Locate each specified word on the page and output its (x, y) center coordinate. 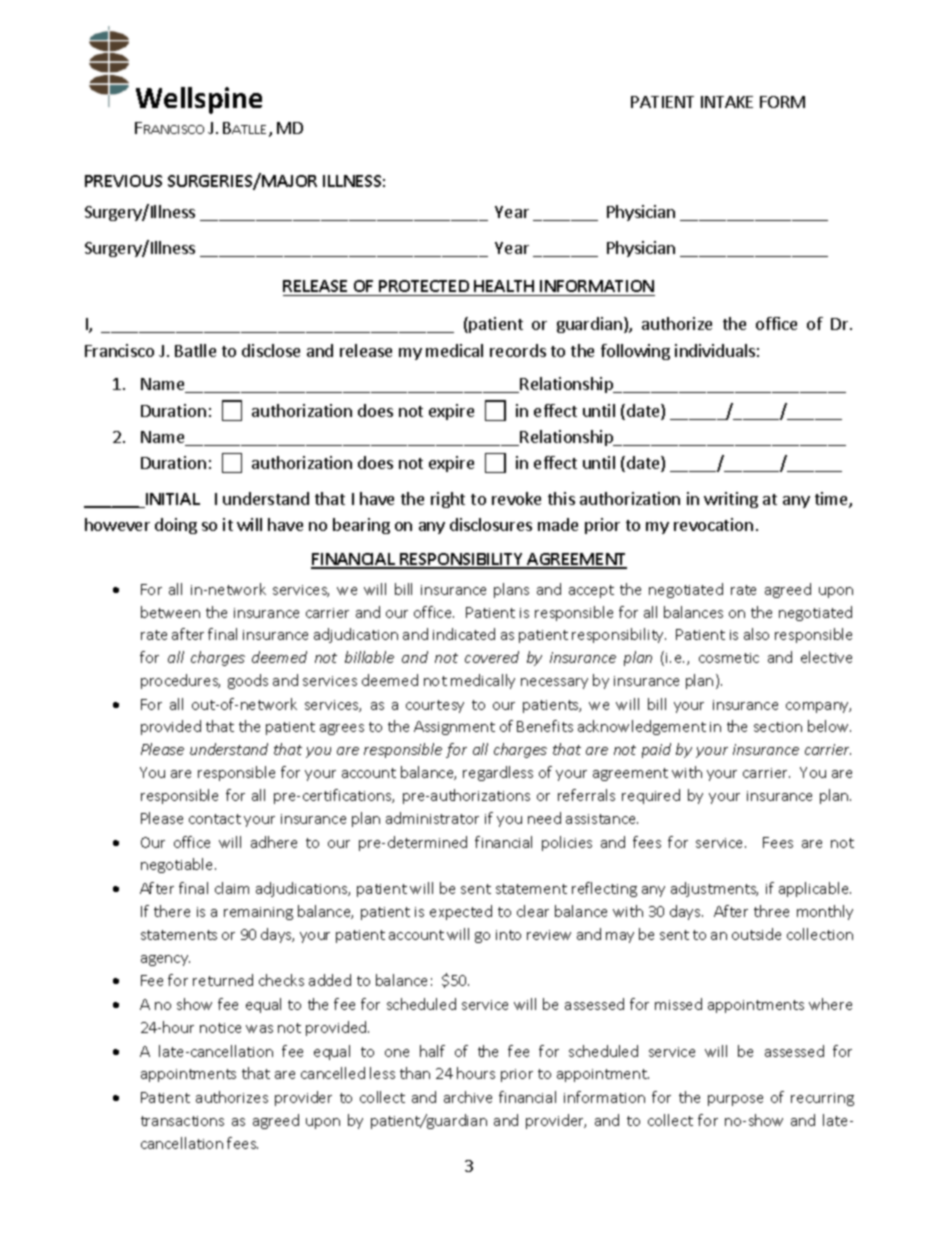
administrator (432, 818)
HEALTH (504, 286)
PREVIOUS (123, 181)
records (518, 350)
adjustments (714, 889)
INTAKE (727, 102)
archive (468, 1097)
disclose (271, 350)
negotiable (178, 865)
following (635, 352)
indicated (464, 634)
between (170, 612)
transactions (182, 1121)
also (756, 634)
